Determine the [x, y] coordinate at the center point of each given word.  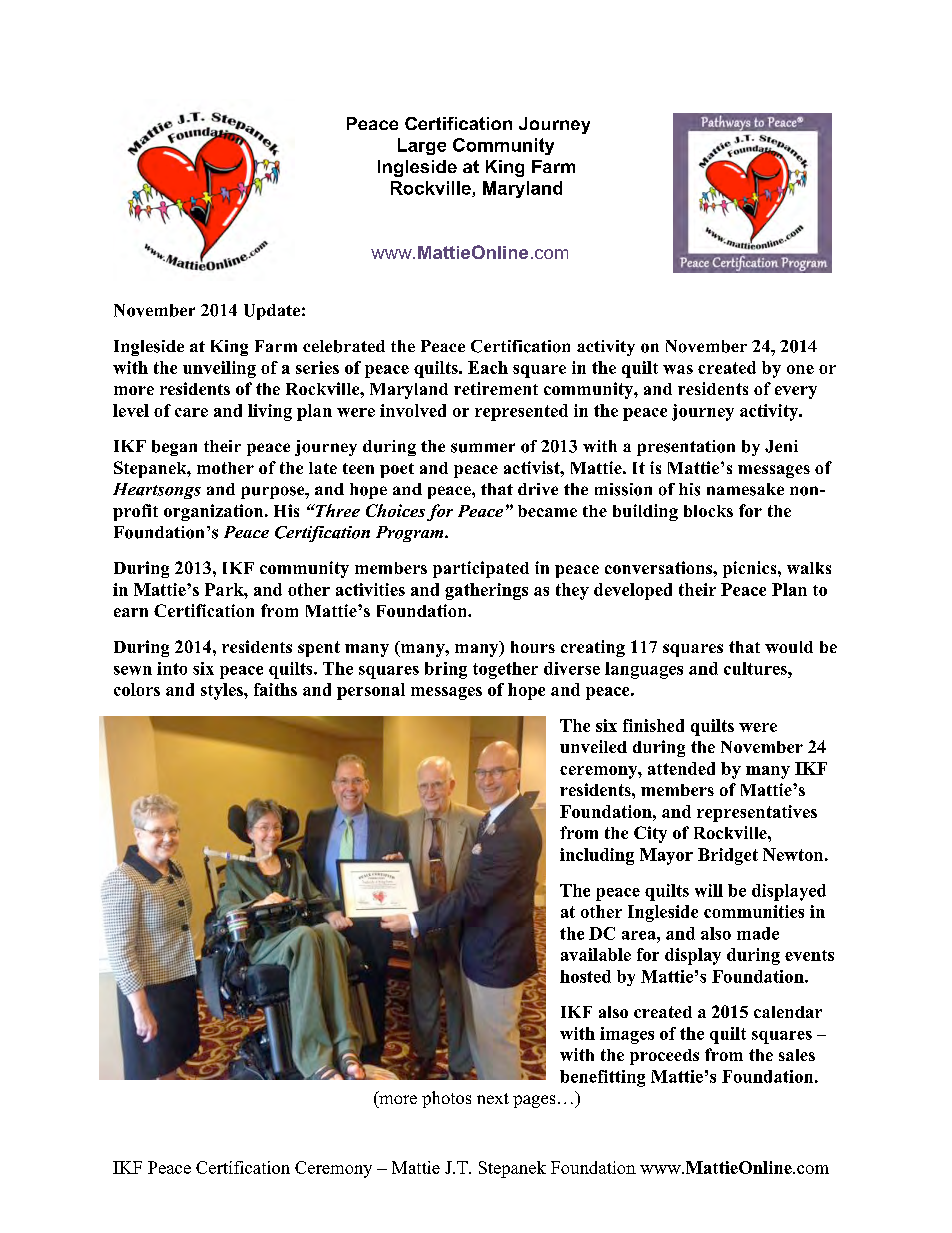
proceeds [664, 1057]
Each [488, 367]
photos [446, 1099]
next [493, 1098]
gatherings [486, 591]
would [789, 647]
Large [422, 146]
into [172, 668]
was [678, 369]
